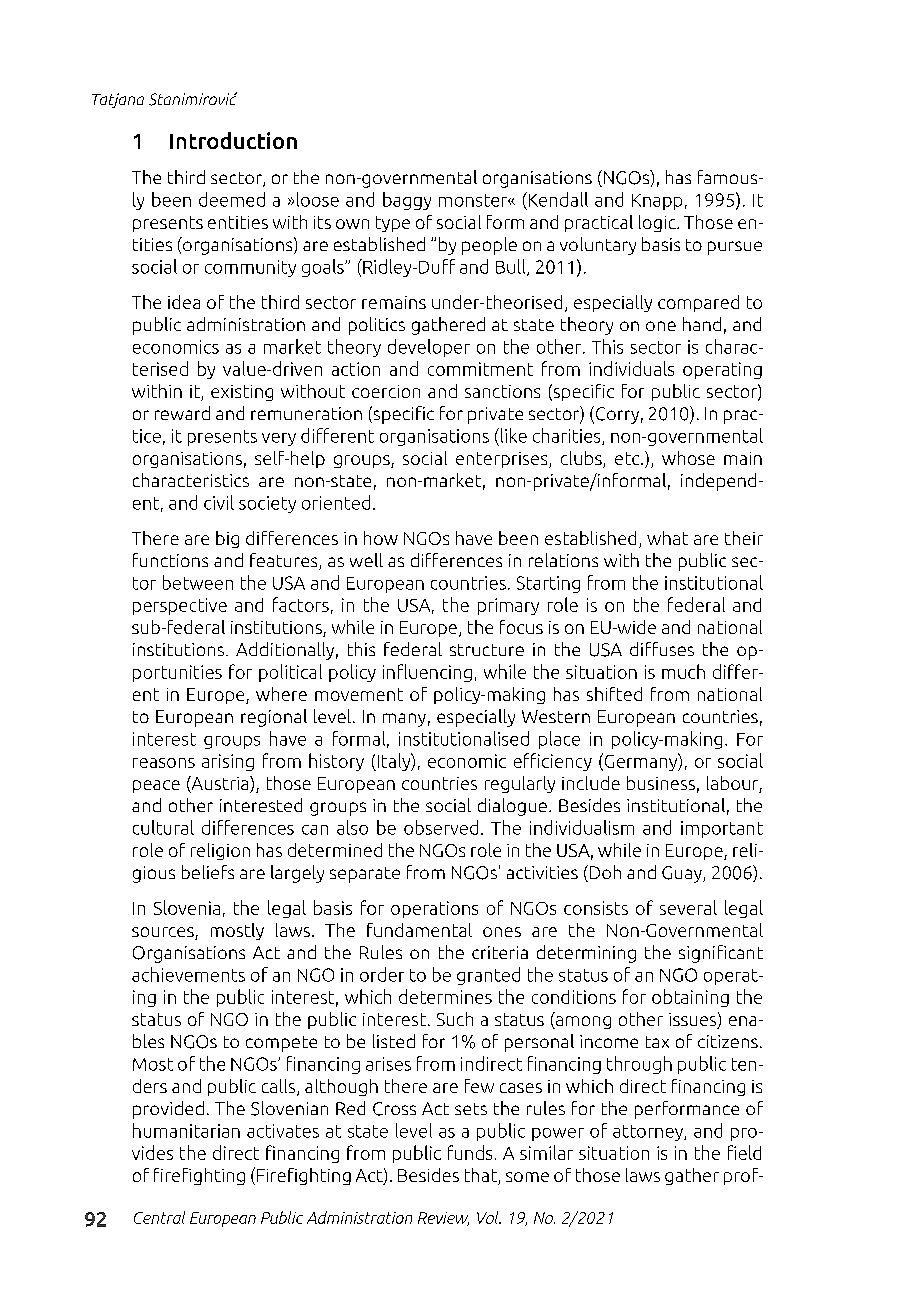  Describe the element at coordinates (233, 140) in the screenshot. I see `Introduction` at that location.
